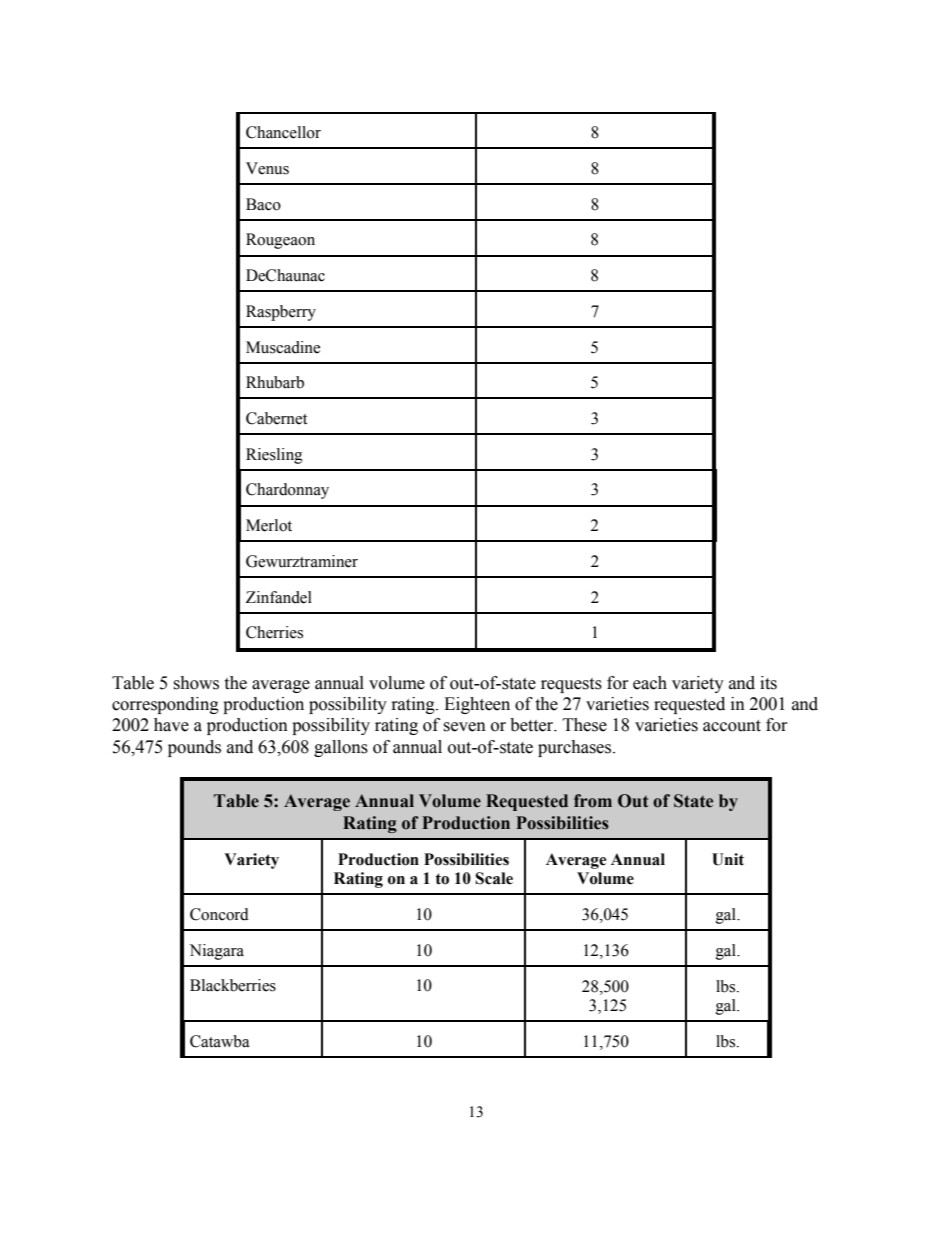 The height and width of the page is (1233, 952). What do you see at coordinates (494, 878) in the page?
I see `Scale` at bounding box center [494, 878].
